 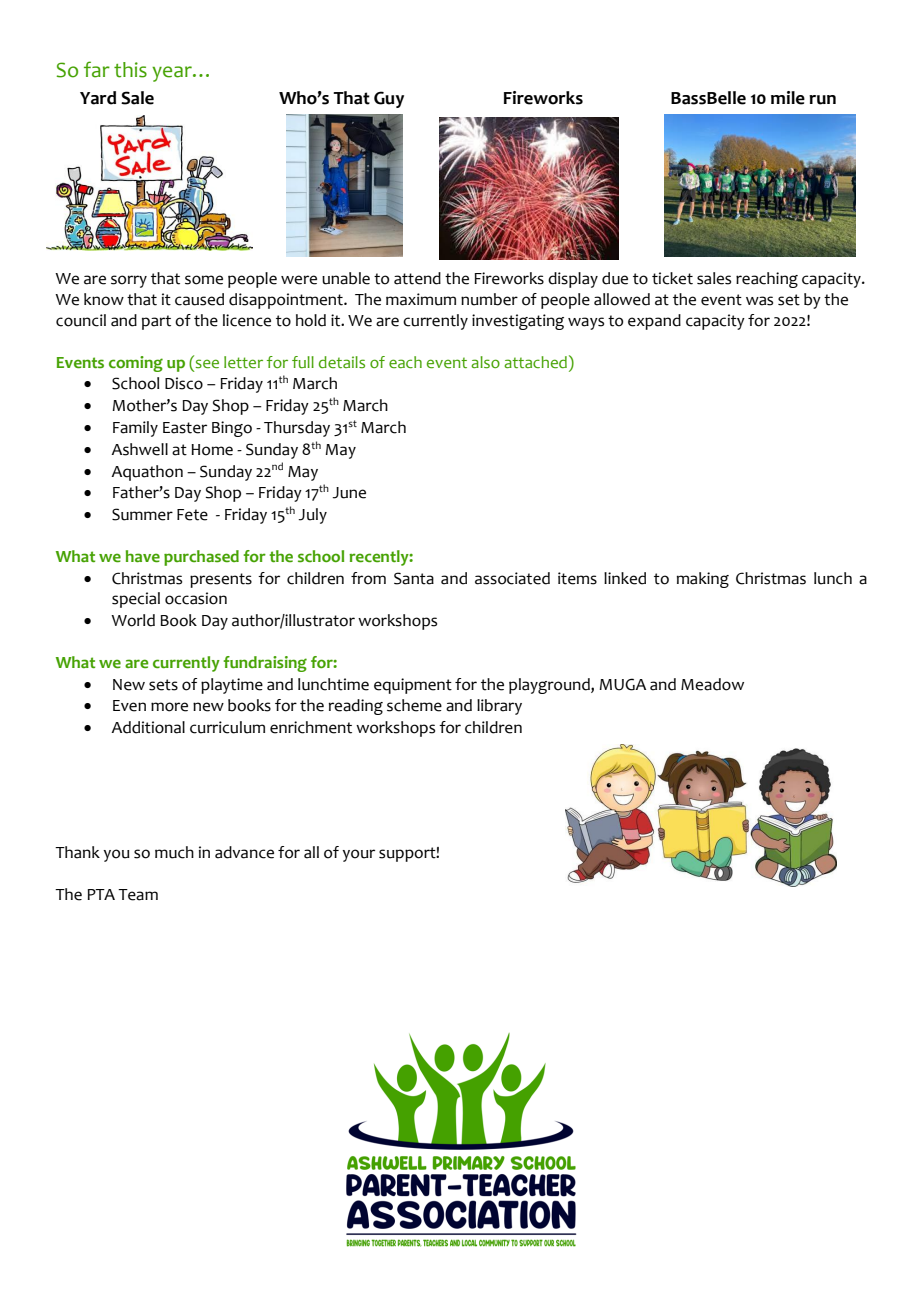 I want to click on linked, so click(x=625, y=578).
